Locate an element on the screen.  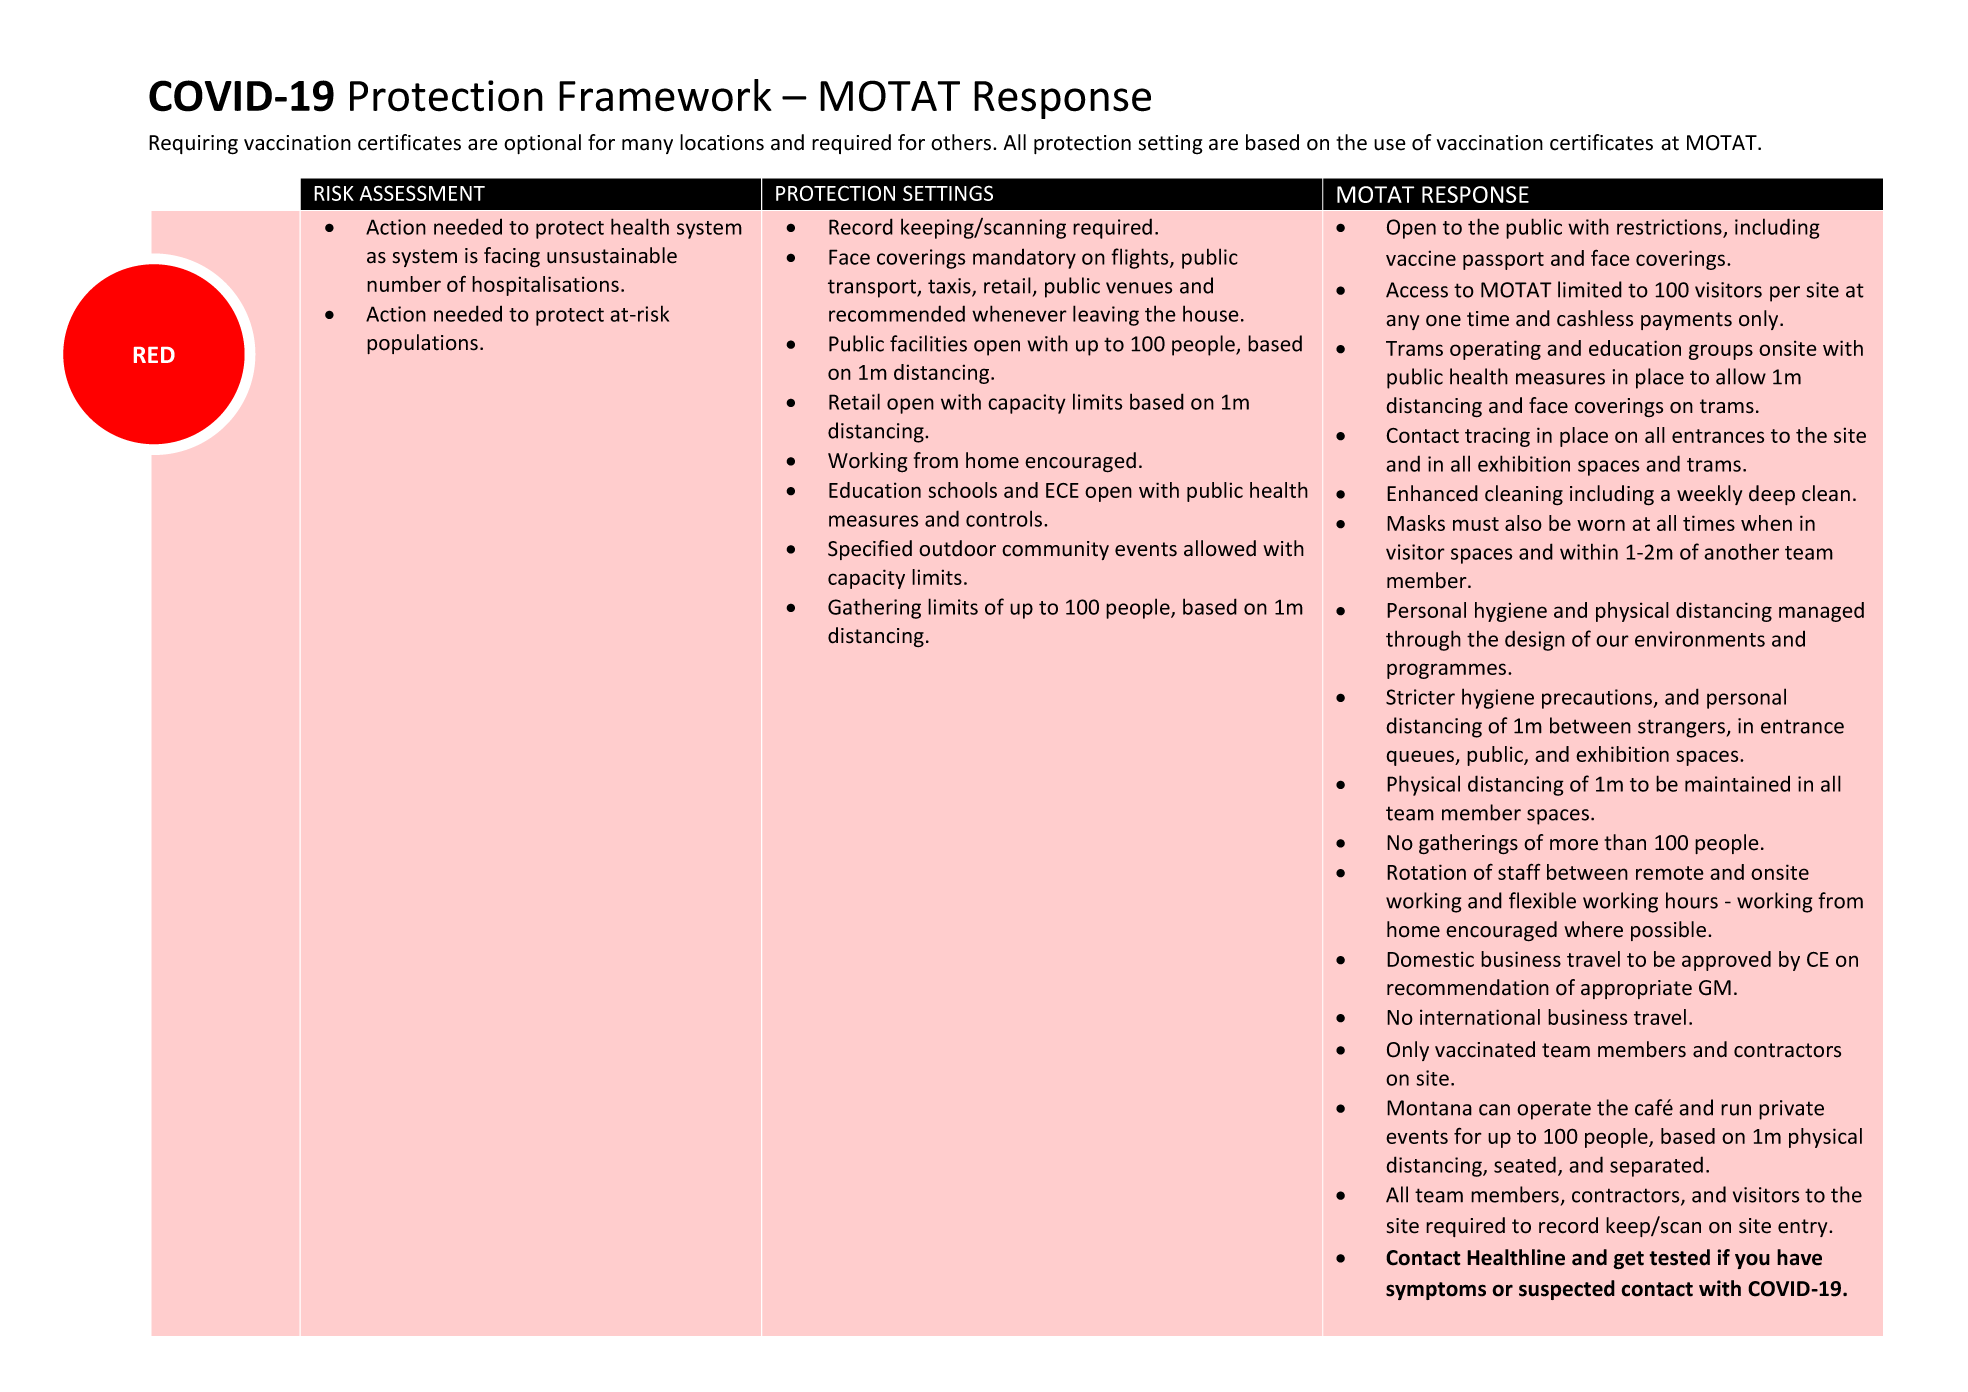
populations is located at coordinates (422, 344).
